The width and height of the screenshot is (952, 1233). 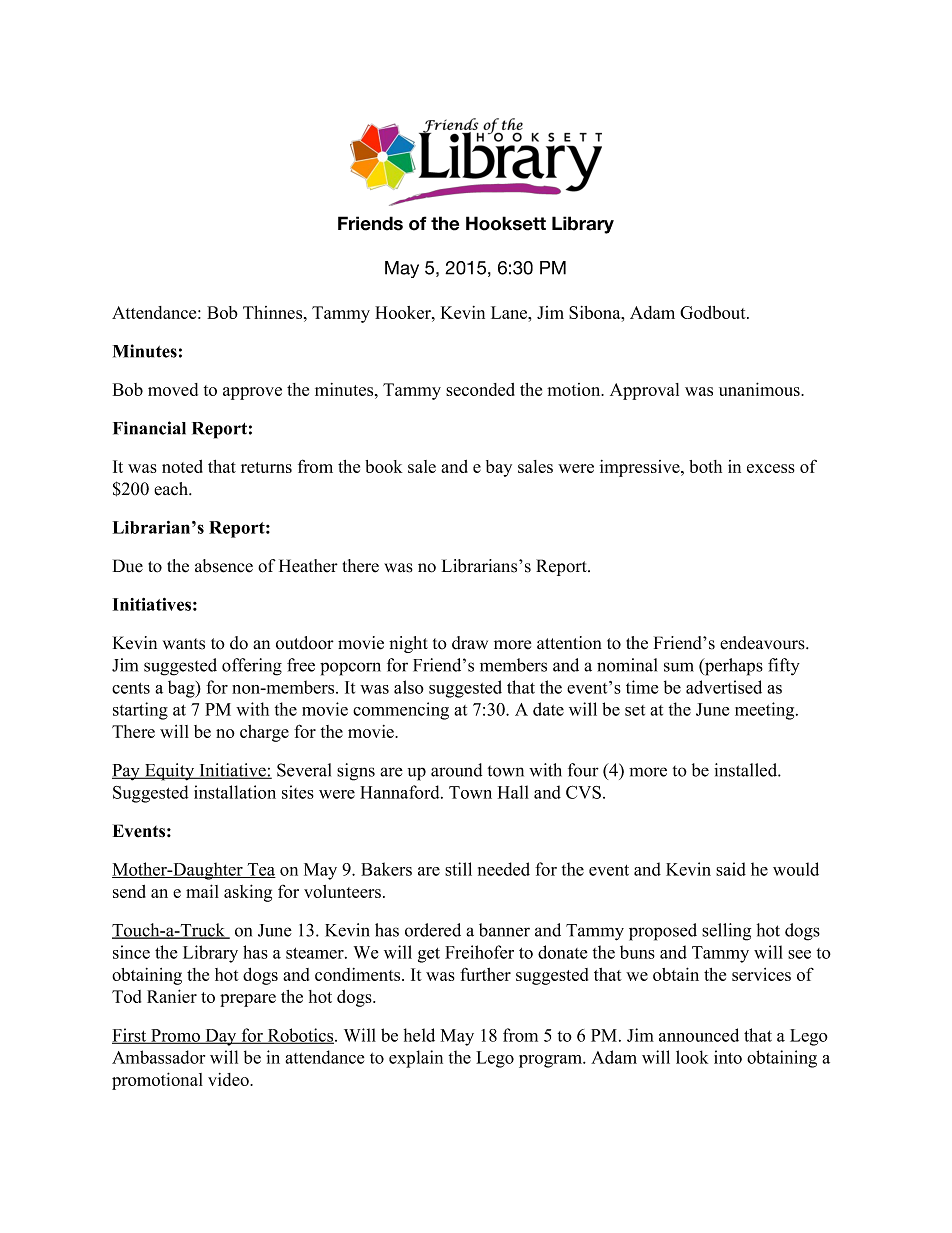 I want to click on moved, so click(x=173, y=389).
